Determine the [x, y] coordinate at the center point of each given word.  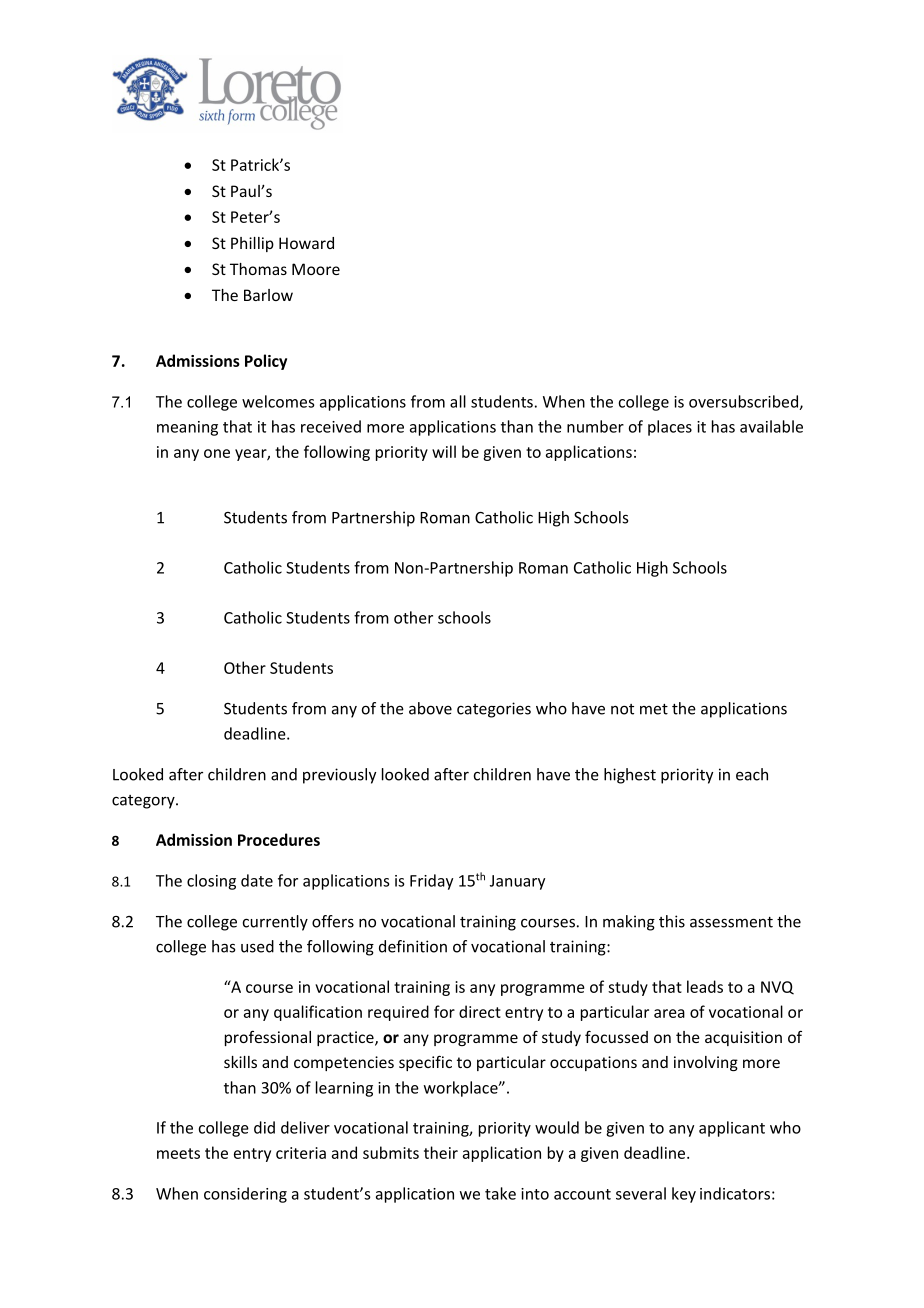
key [684, 1195]
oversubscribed [744, 402]
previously [339, 776]
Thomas [258, 269]
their [441, 1152]
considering [245, 1195]
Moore [316, 269]
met [654, 709]
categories [494, 710]
